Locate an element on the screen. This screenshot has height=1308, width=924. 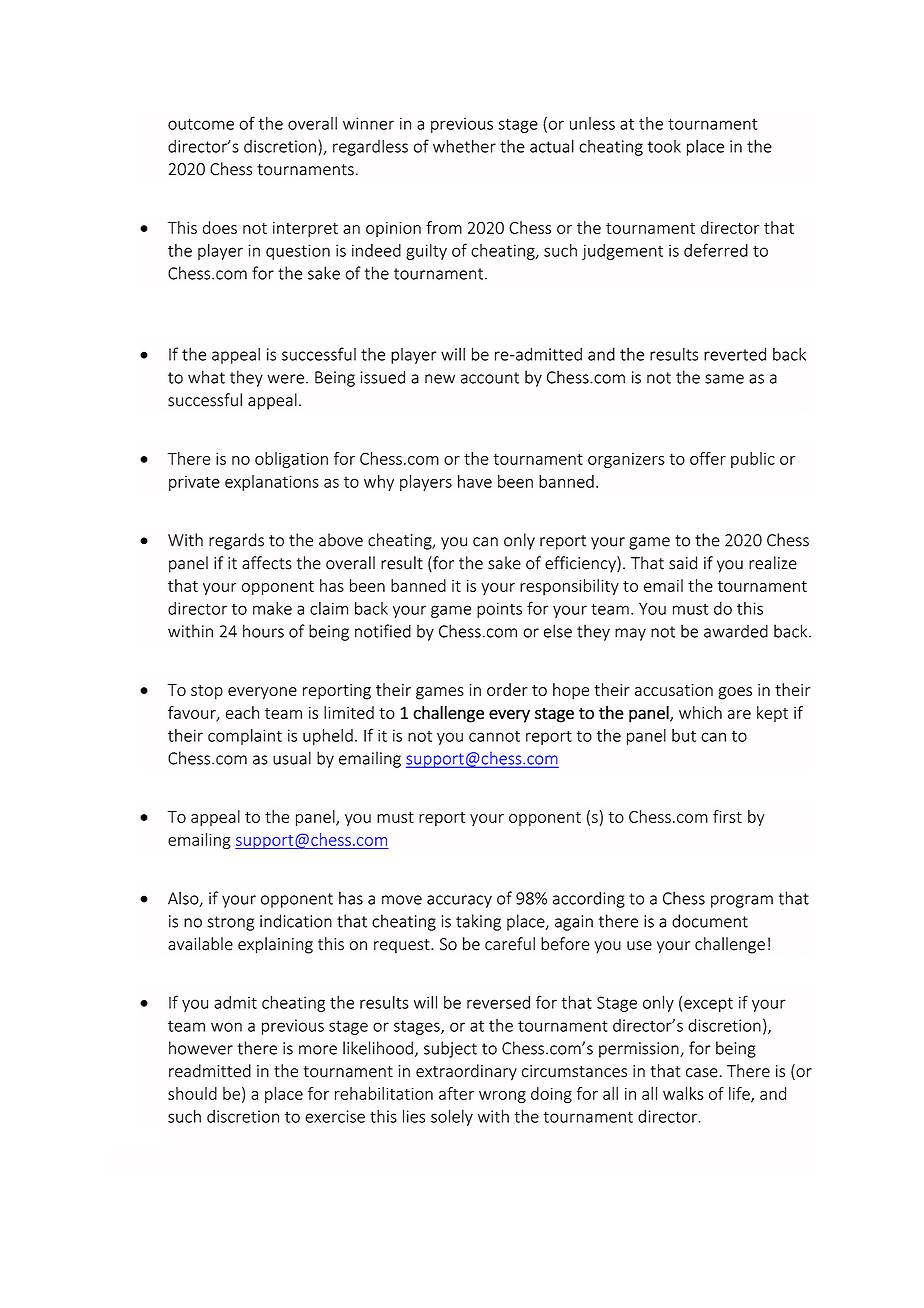
outcome is located at coordinates (201, 124).
